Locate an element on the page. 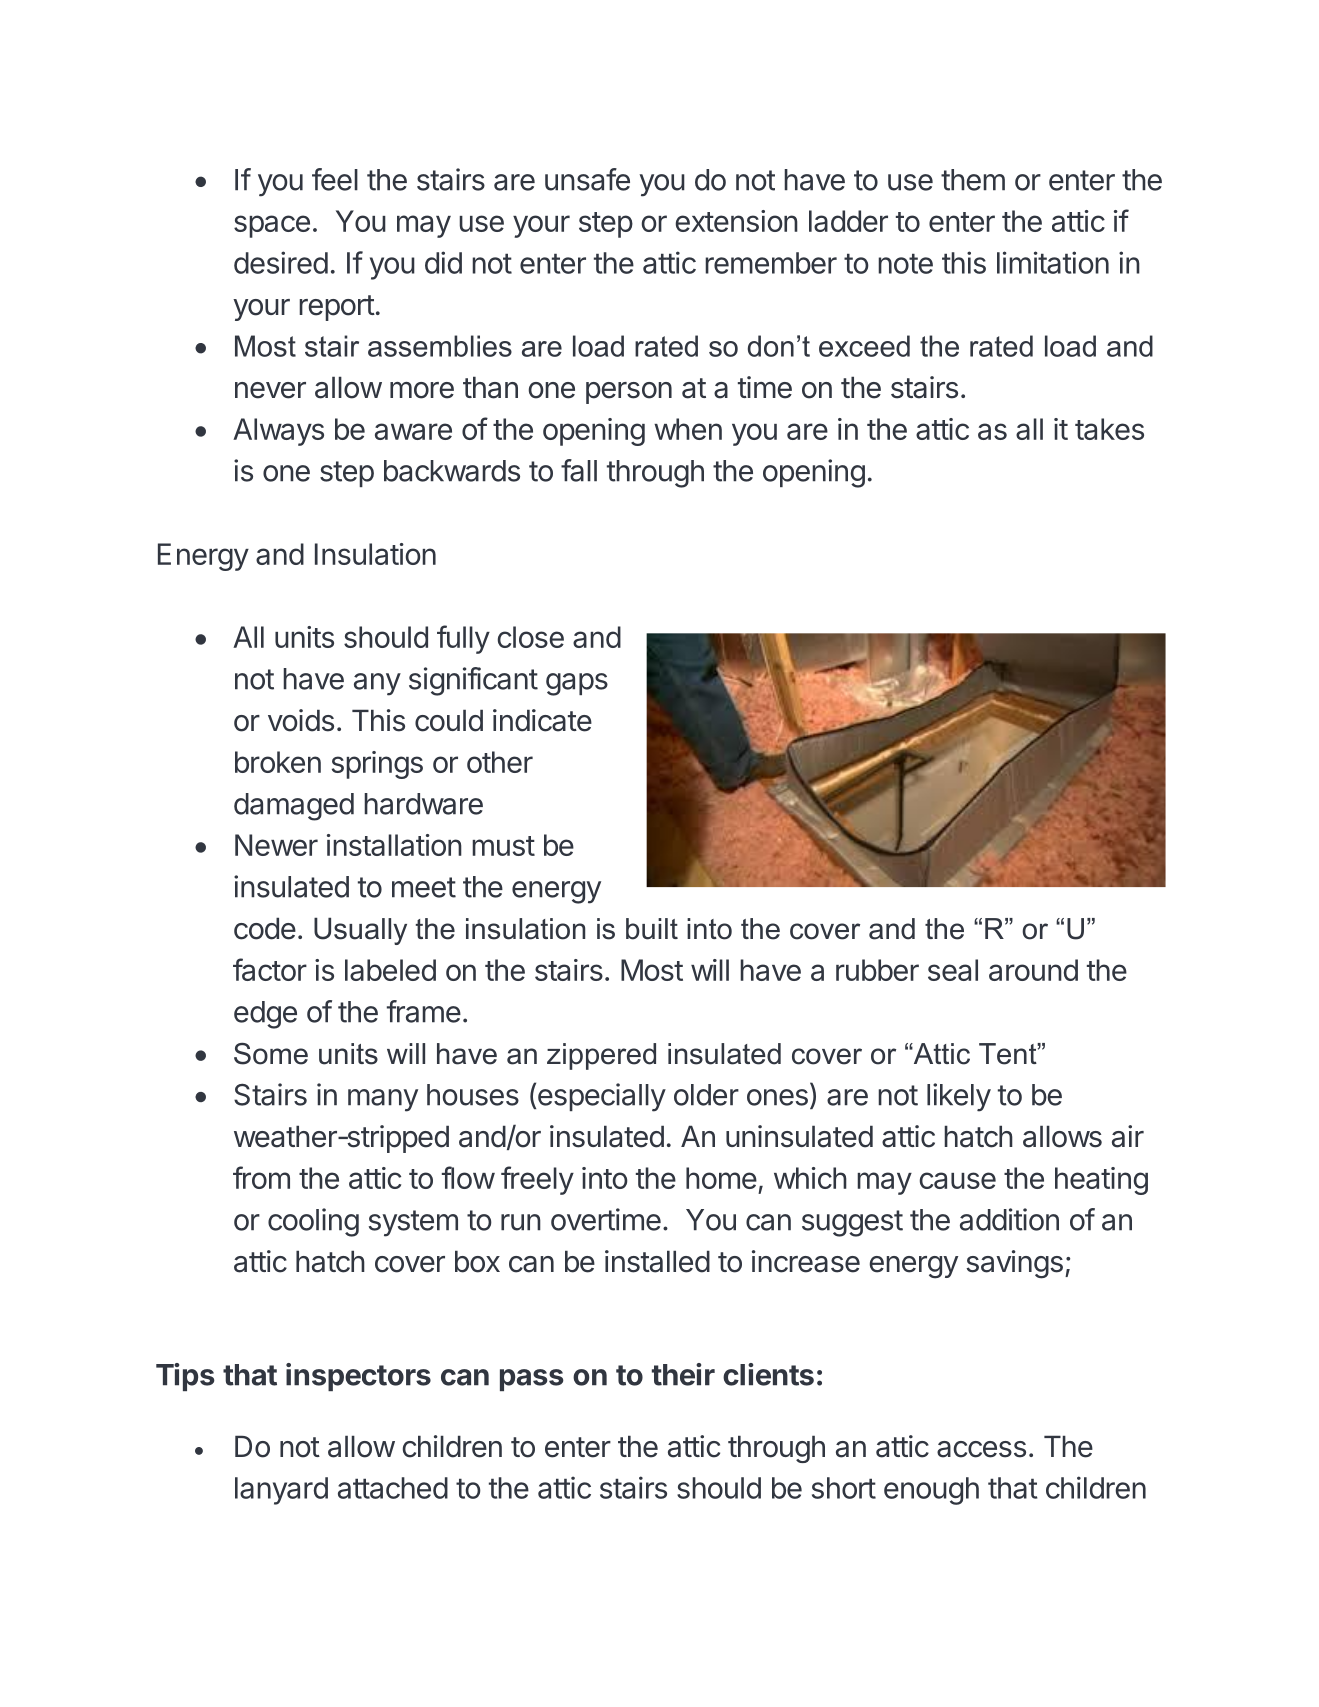  Newer is located at coordinates (276, 845).
